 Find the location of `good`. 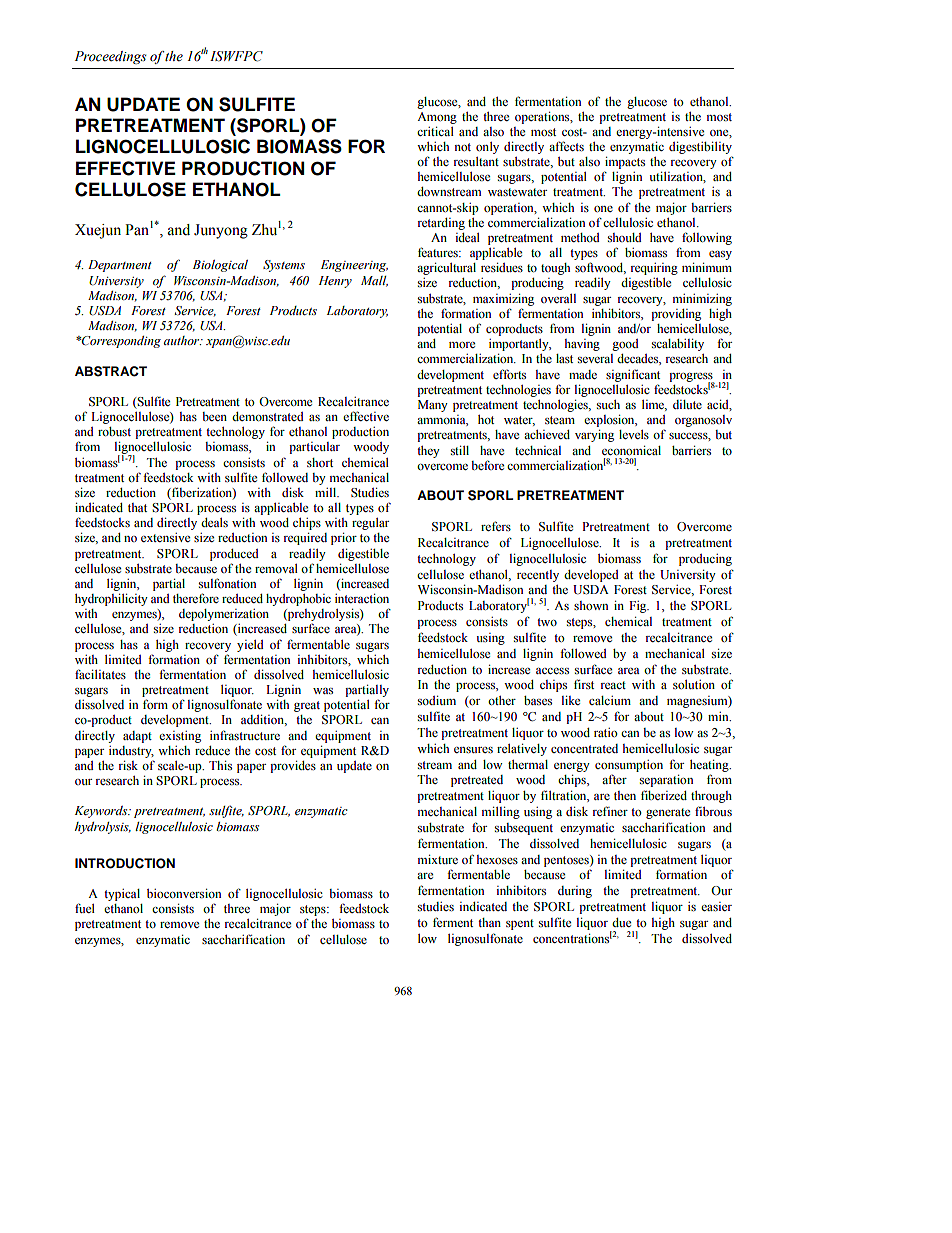

good is located at coordinates (625, 345).
